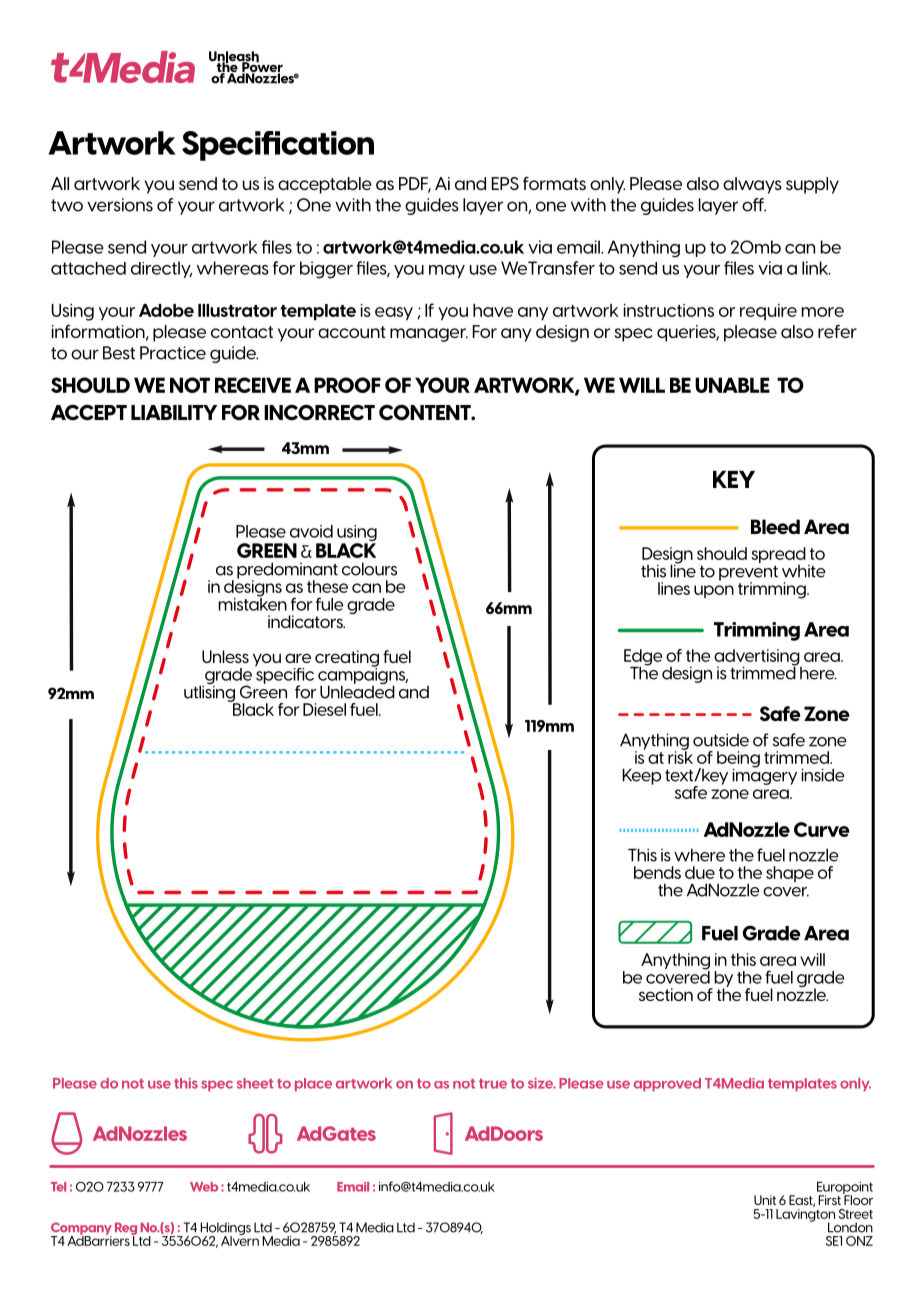 Image resolution: width=924 pixels, height=1297 pixels. I want to click on prevent, so click(748, 574).
